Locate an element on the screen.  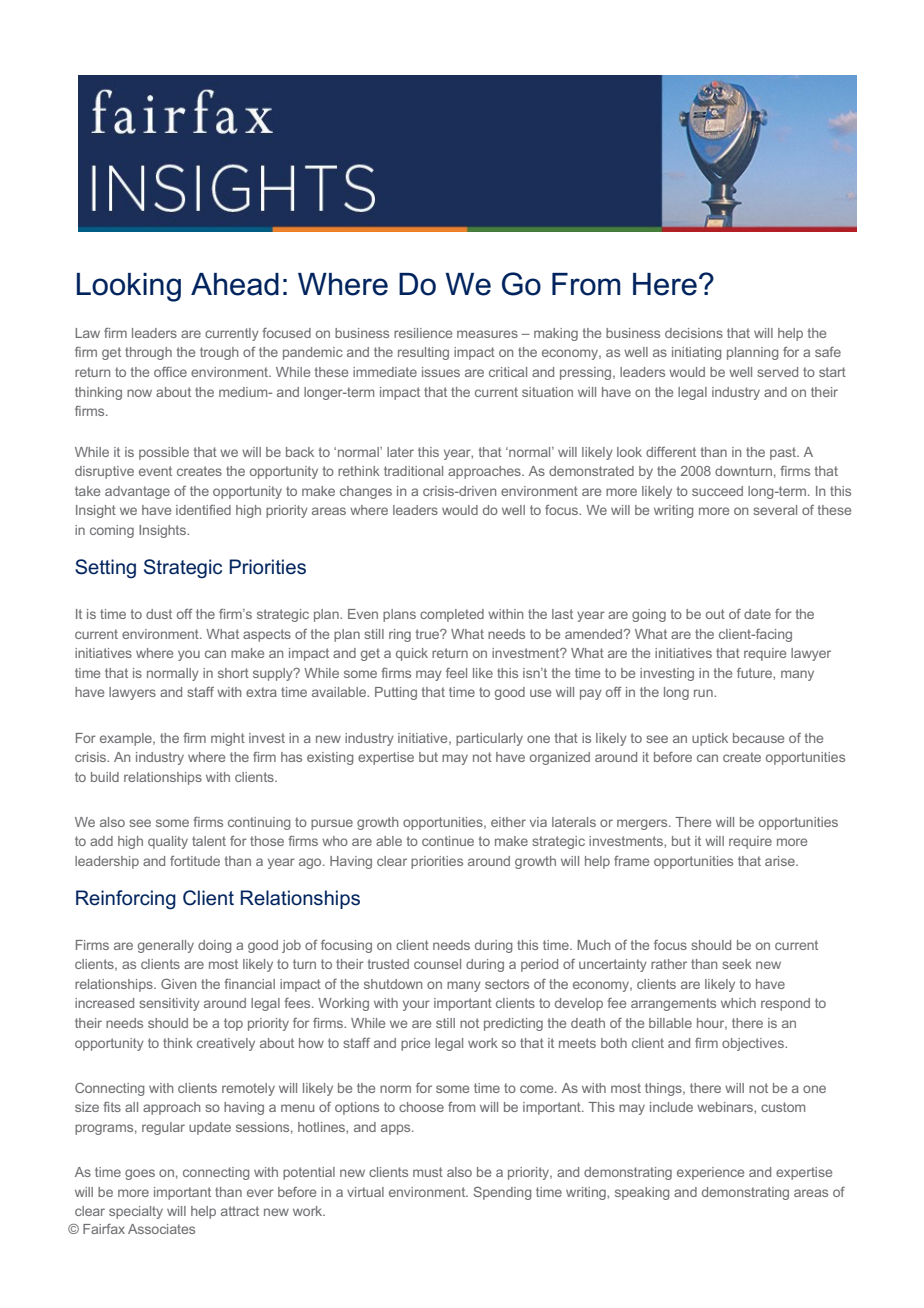
specialty is located at coordinates (136, 1212).
